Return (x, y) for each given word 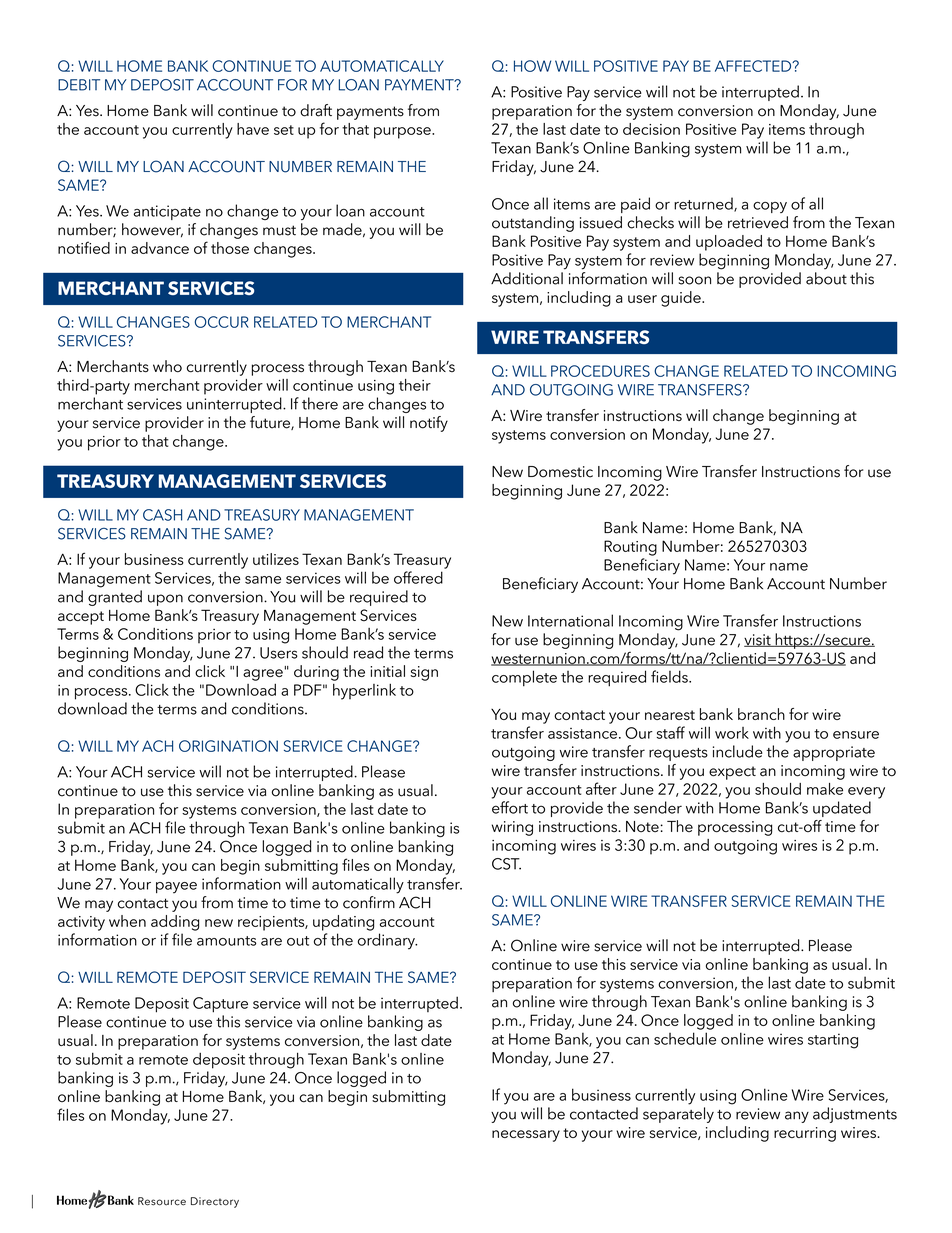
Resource (162, 1201)
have (253, 129)
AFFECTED (754, 66)
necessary (526, 1136)
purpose (403, 133)
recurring (805, 1134)
